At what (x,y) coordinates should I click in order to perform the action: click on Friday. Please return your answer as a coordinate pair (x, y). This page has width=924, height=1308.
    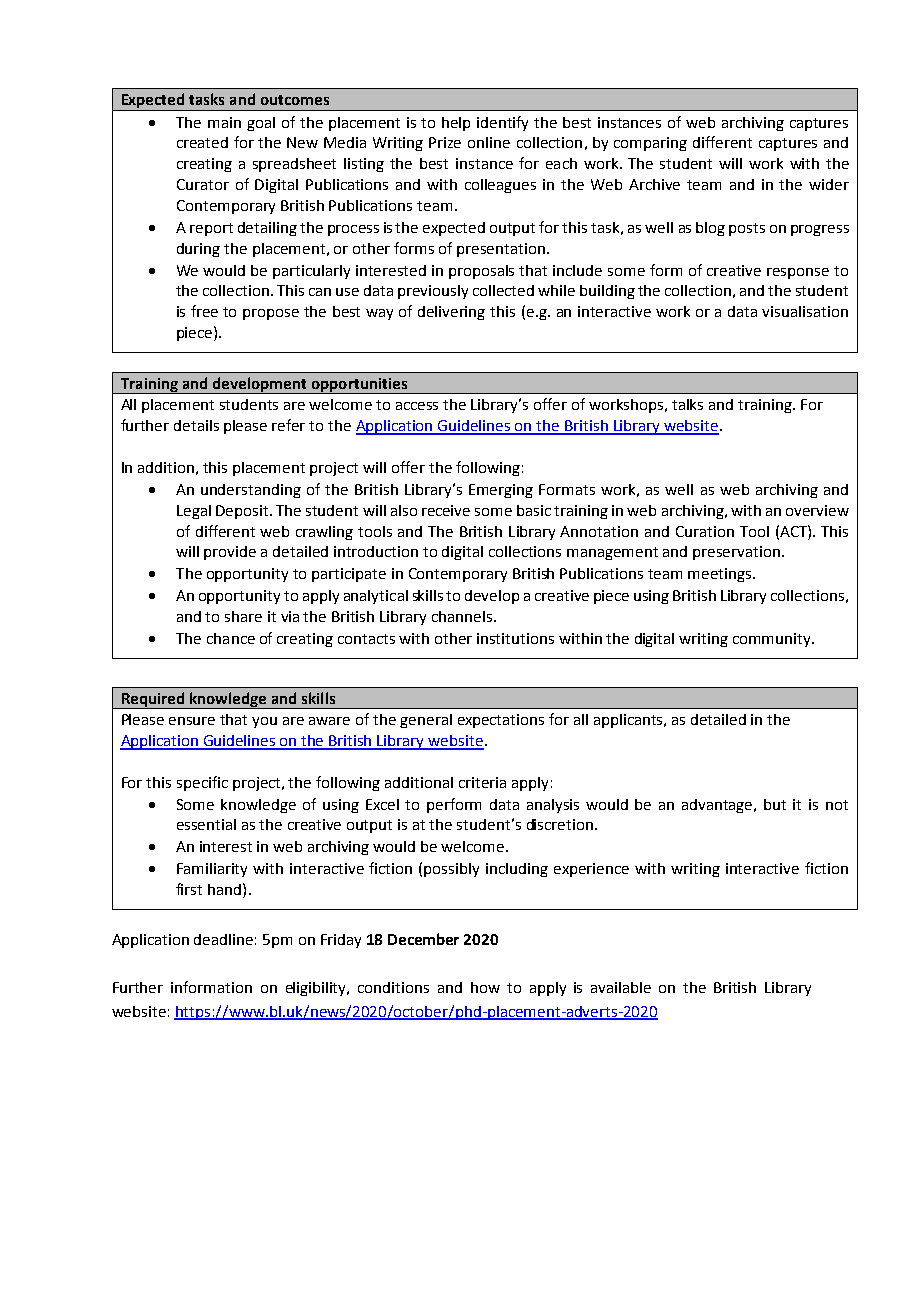
    Looking at the image, I should click on (341, 941).
